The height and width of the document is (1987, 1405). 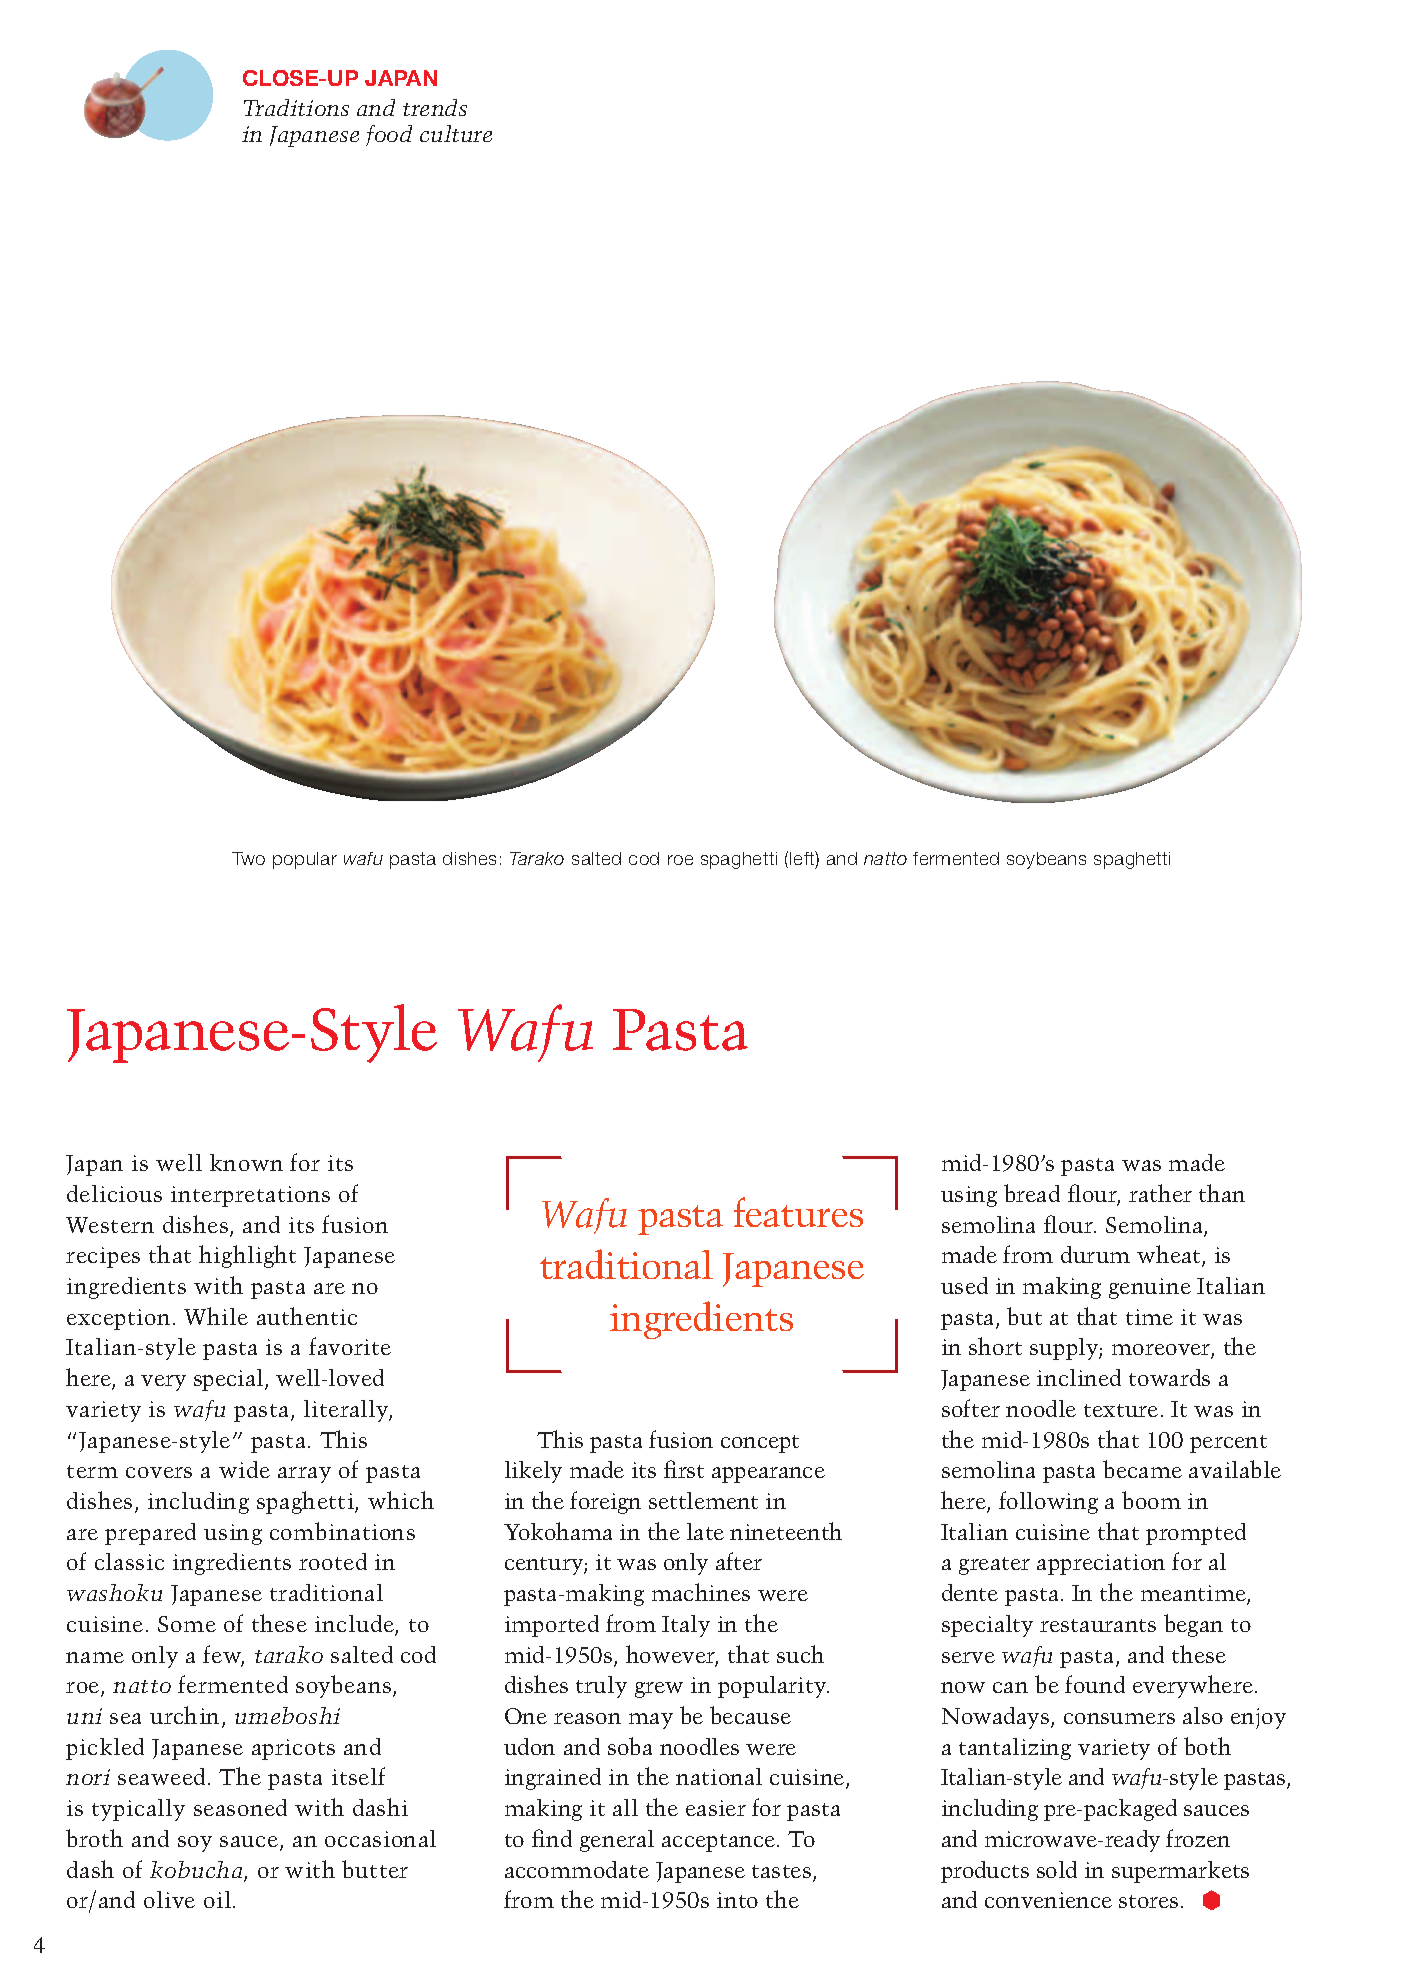 What do you see at coordinates (798, 1212) in the document?
I see `features` at bounding box center [798, 1212].
